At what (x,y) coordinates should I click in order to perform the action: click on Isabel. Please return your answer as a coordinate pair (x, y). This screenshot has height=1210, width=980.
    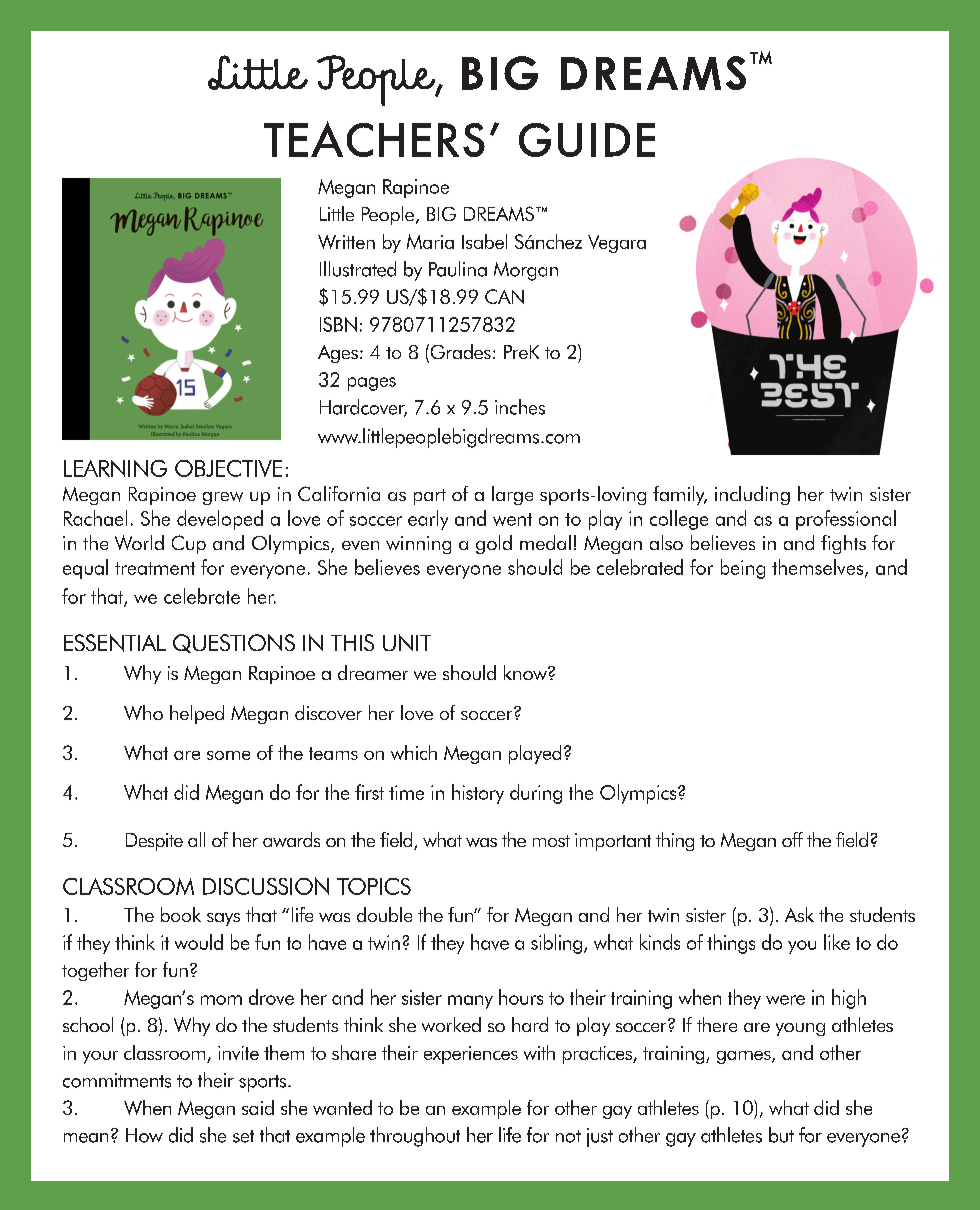
    Looking at the image, I should click on (484, 241).
